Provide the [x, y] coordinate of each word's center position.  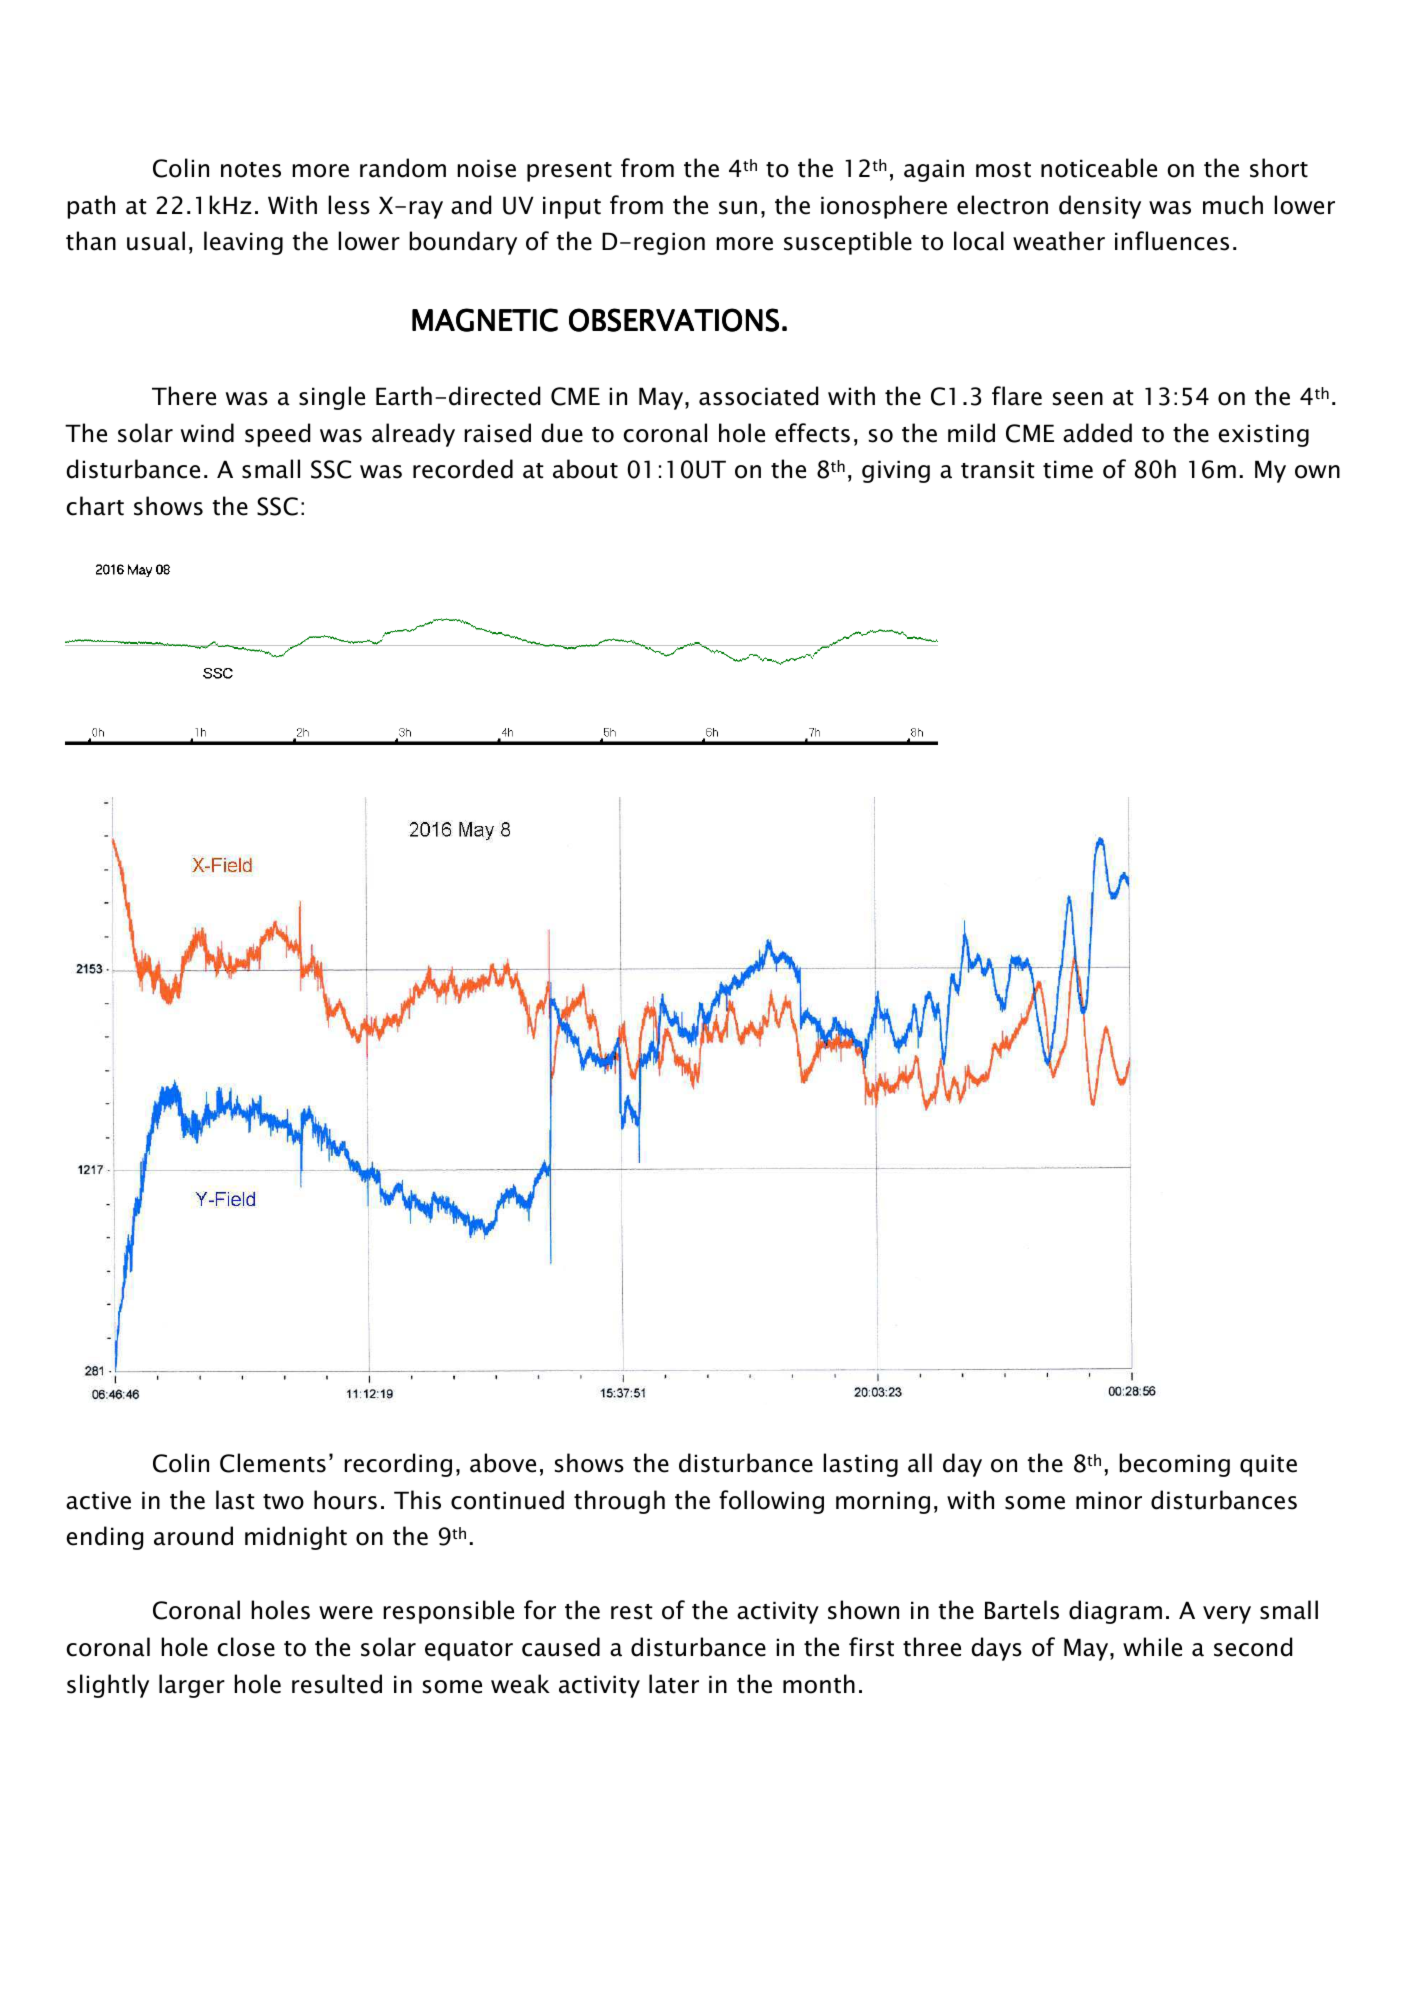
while [1152, 1647]
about [585, 469]
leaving [243, 243]
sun [738, 208]
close [246, 1647]
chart [95, 506]
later [674, 1684]
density [1100, 207]
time [1068, 469]
